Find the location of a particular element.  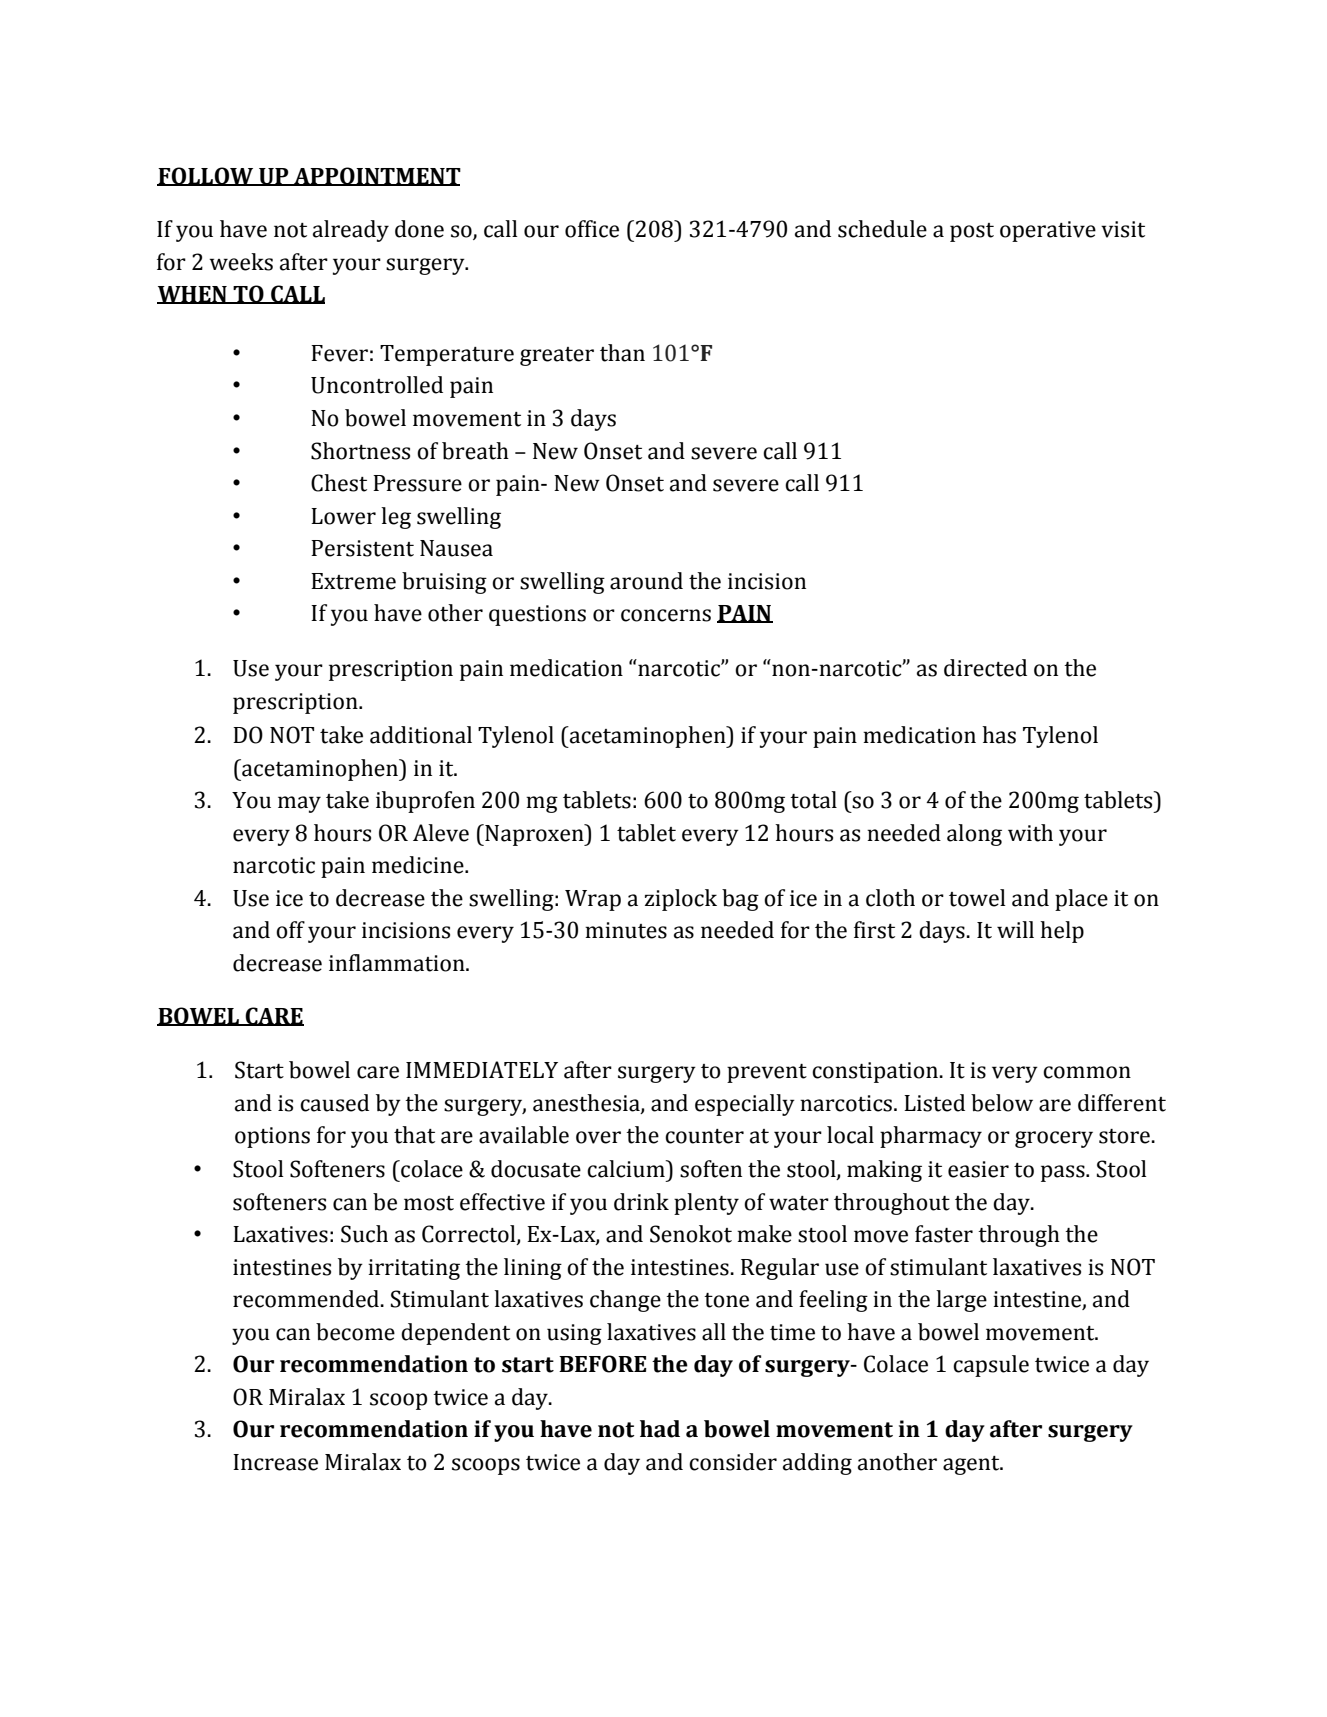

already is located at coordinates (351, 231).
